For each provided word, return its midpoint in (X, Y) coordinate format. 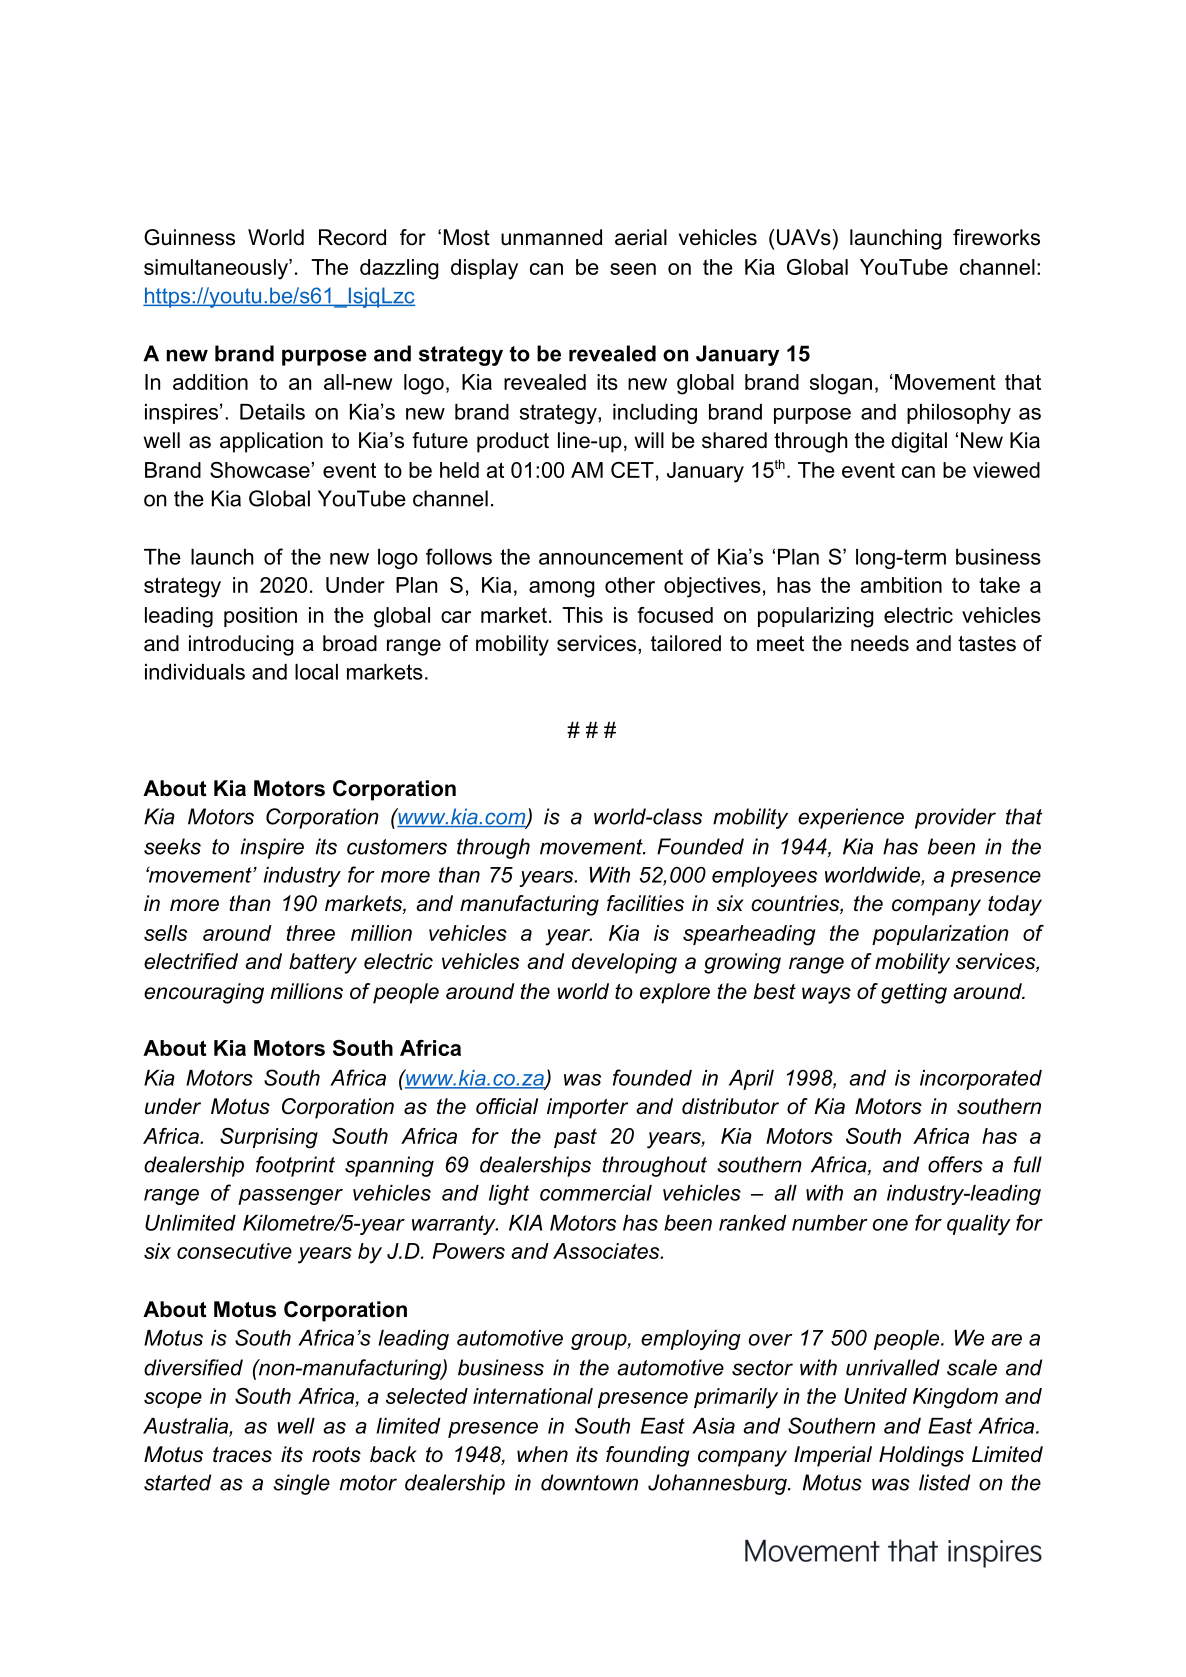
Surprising (269, 1138)
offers (955, 1164)
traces (242, 1455)
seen (633, 269)
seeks (172, 846)
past (575, 1138)
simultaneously (217, 269)
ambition (901, 585)
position (260, 617)
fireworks (996, 237)
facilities (645, 903)
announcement (611, 557)
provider (955, 818)
